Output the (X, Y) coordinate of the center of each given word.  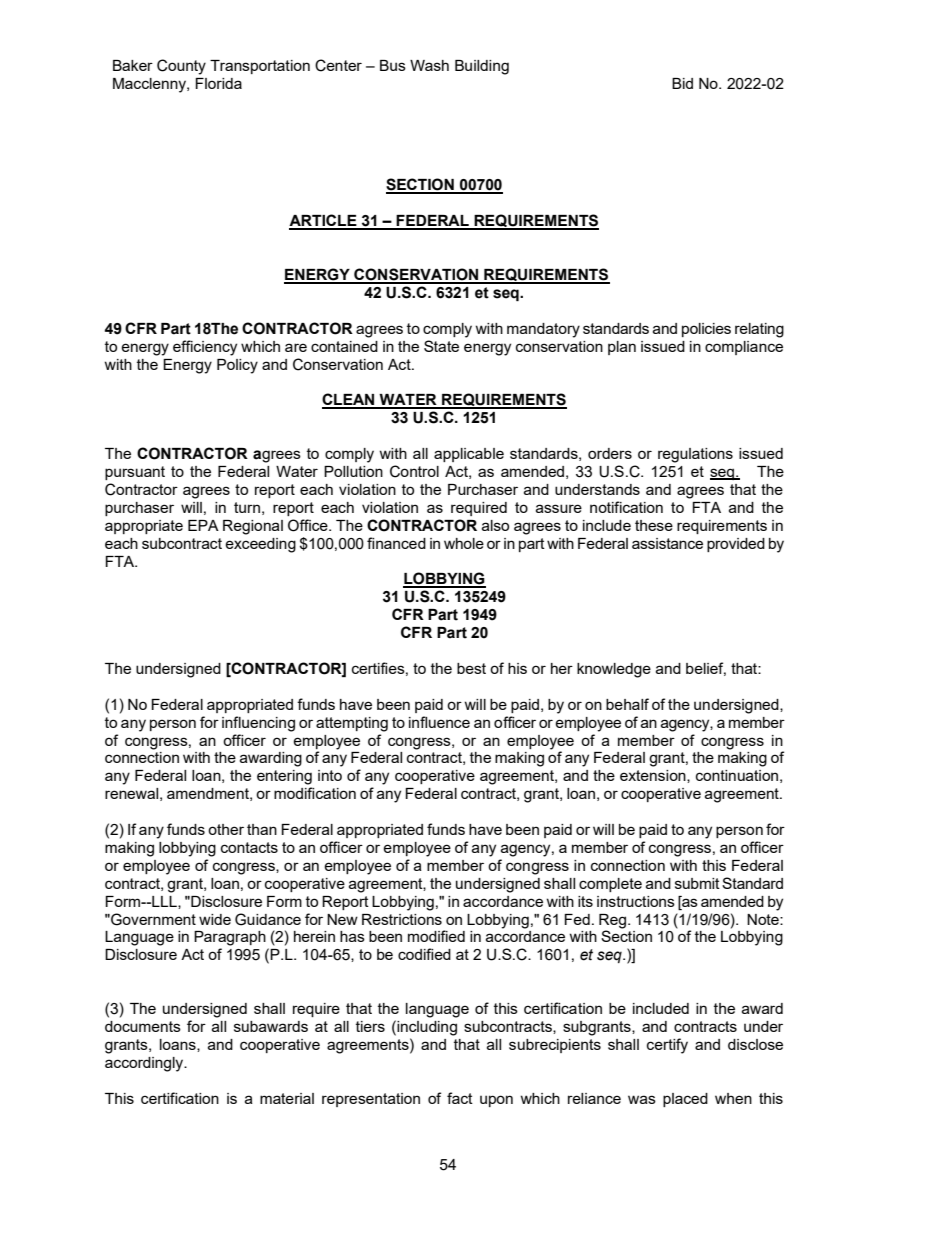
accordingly (145, 1064)
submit (697, 883)
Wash (429, 65)
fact (460, 1098)
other (226, 829)
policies (706, 330)
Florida (218, 83)
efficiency (205, 348)
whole (464, 543)
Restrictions (402, 919)
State (441, 346)
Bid (682, 83)
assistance (667, 543)
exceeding (260, 545)
